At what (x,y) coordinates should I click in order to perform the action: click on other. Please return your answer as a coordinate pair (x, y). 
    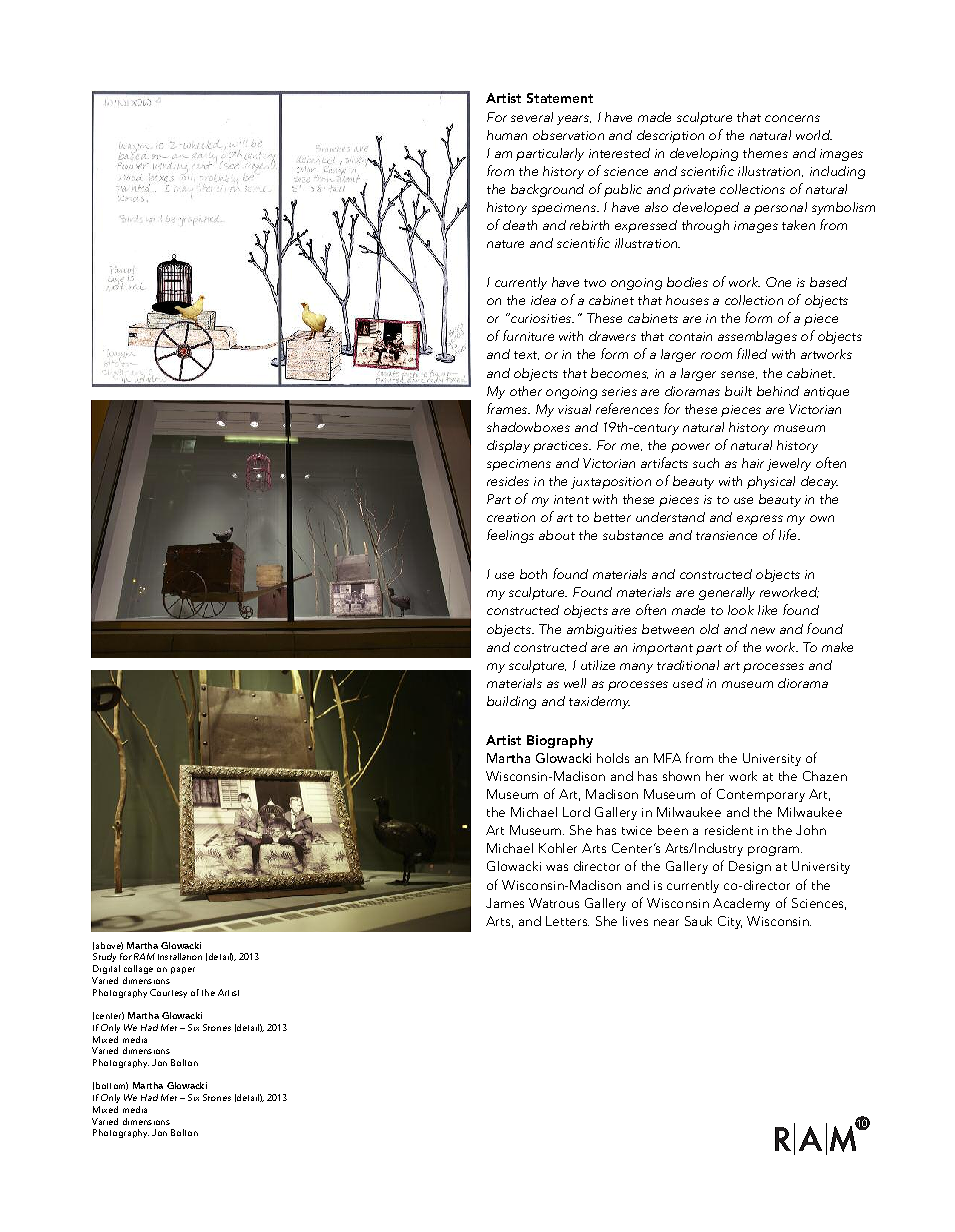
    Looking at the image, I should click on (526, 391).
